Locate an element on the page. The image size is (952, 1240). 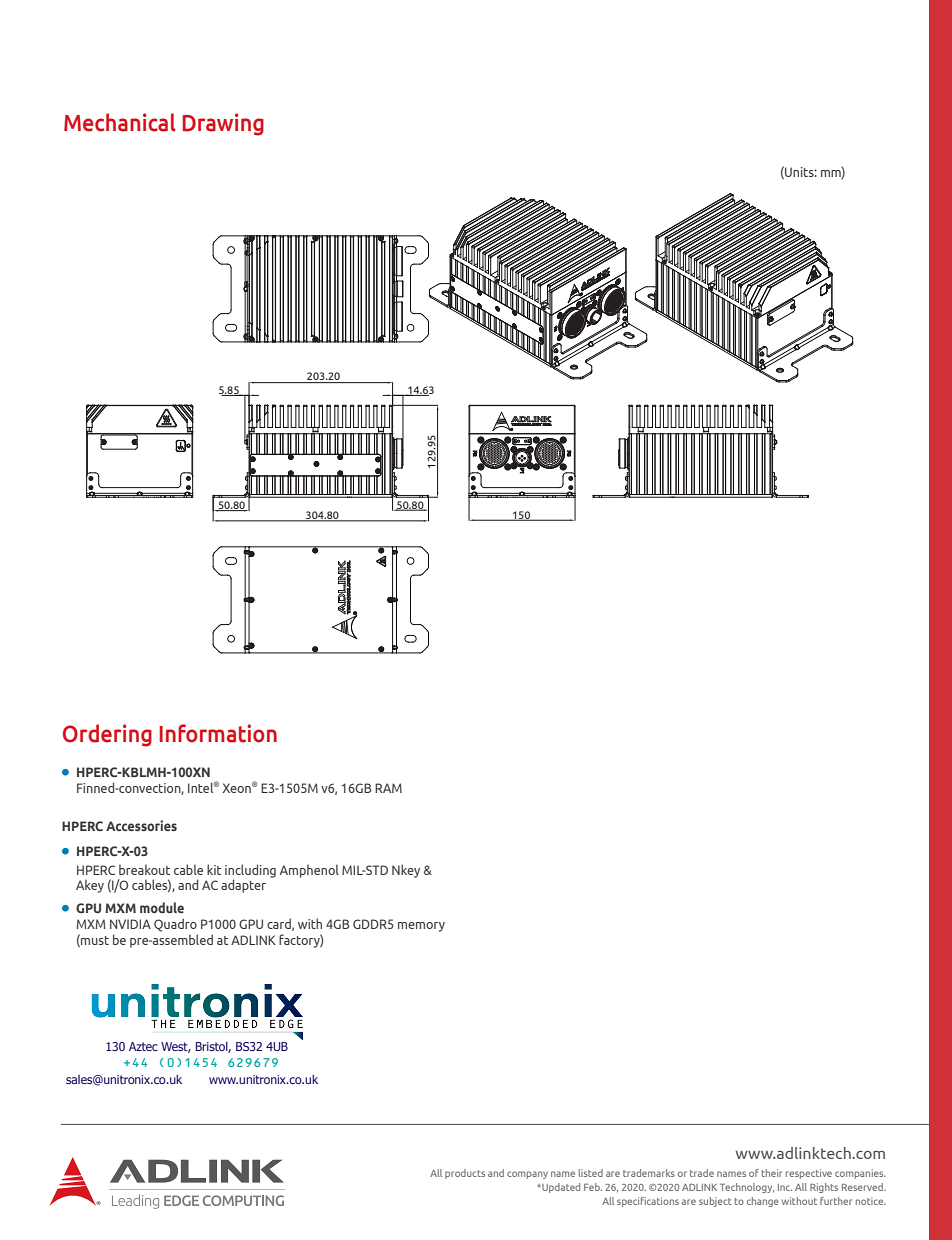
memory is located at coordinates (421, 927).
